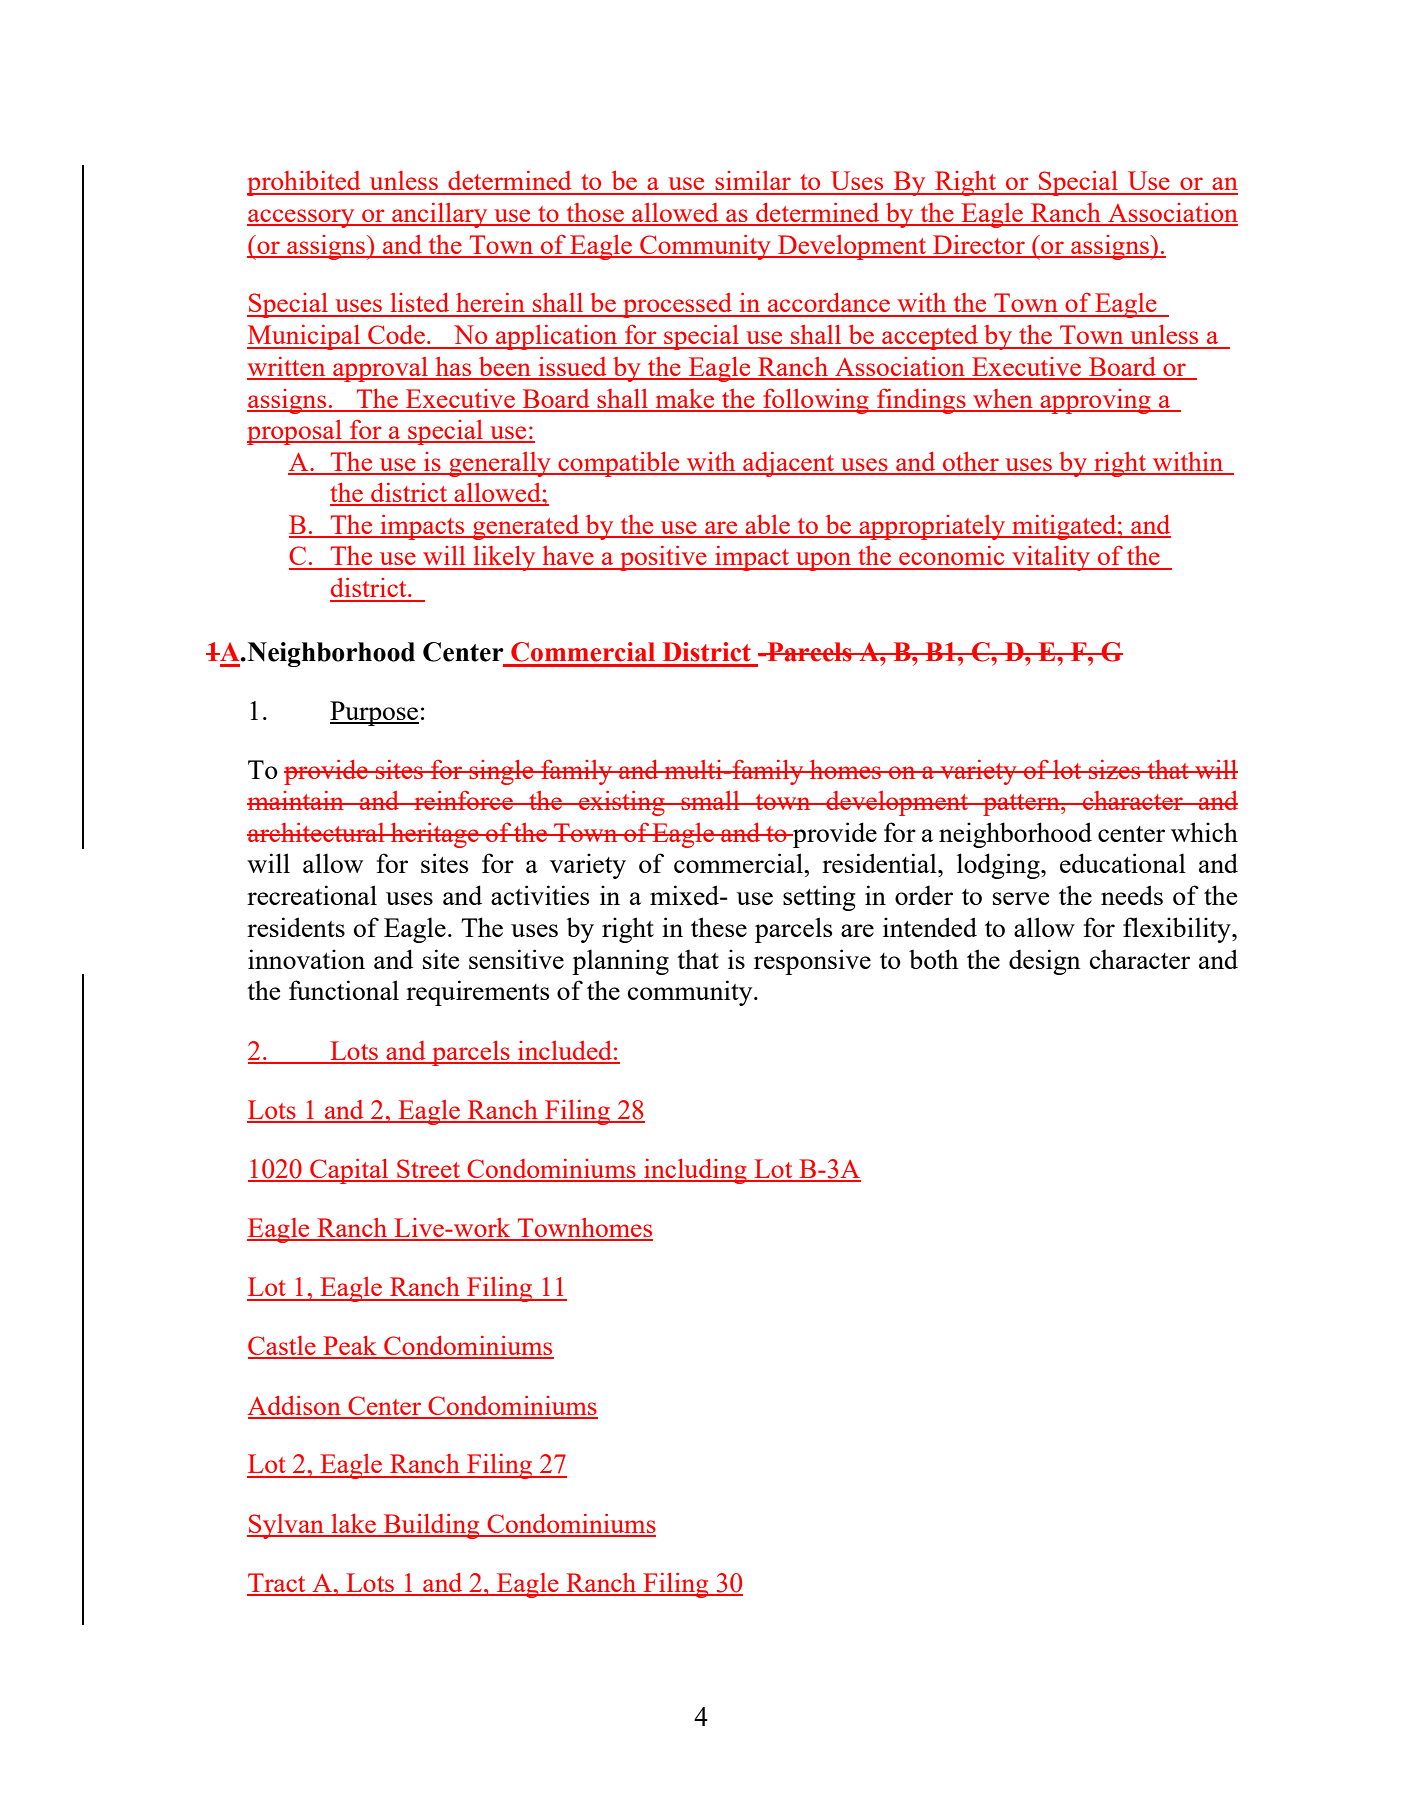 Image resolution: width=1403 pixels, height=1815 pixels. I want to click on these, so click(719, 927).
